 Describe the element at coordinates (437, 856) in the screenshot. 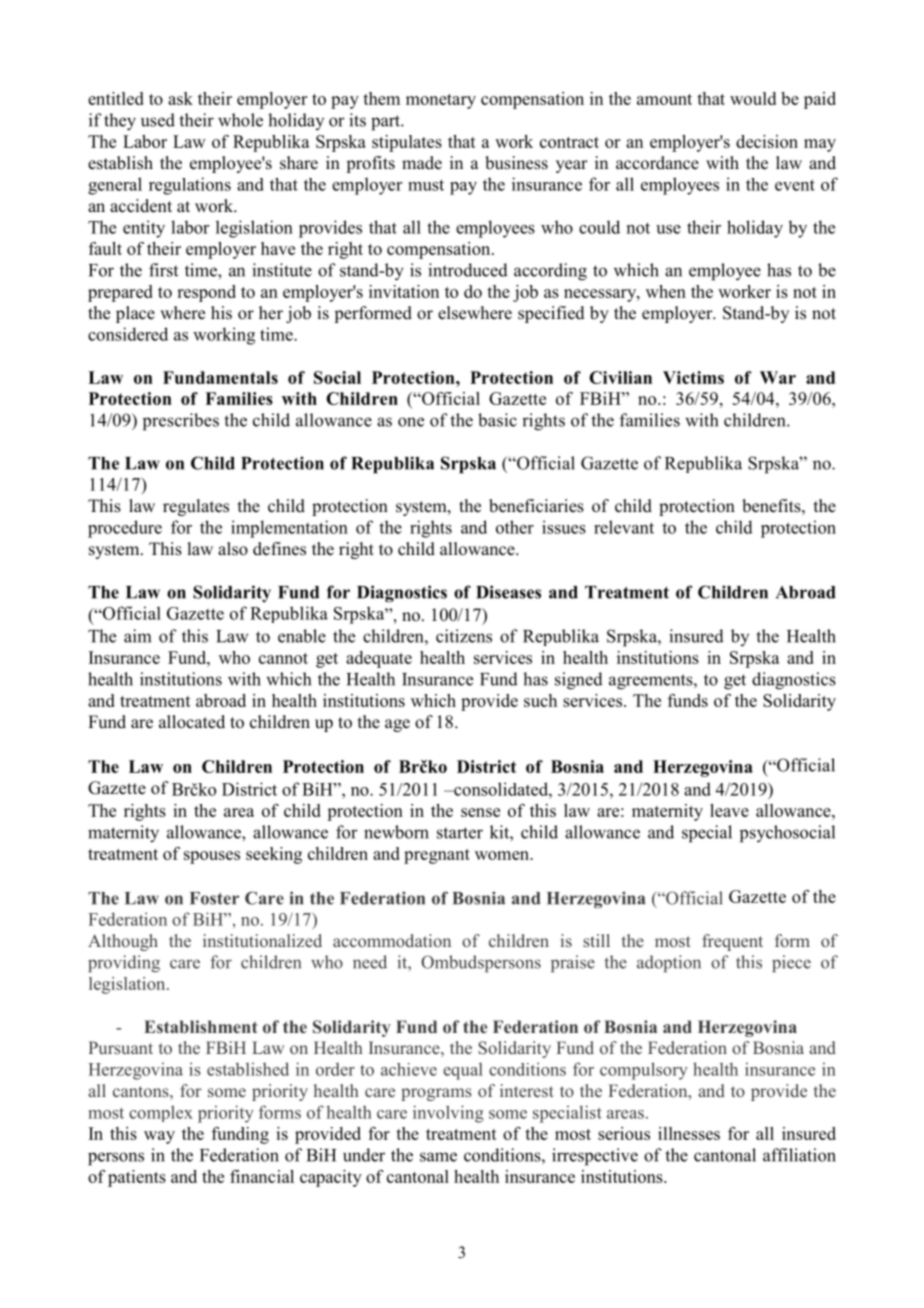

I see `pregnant` at that location.
